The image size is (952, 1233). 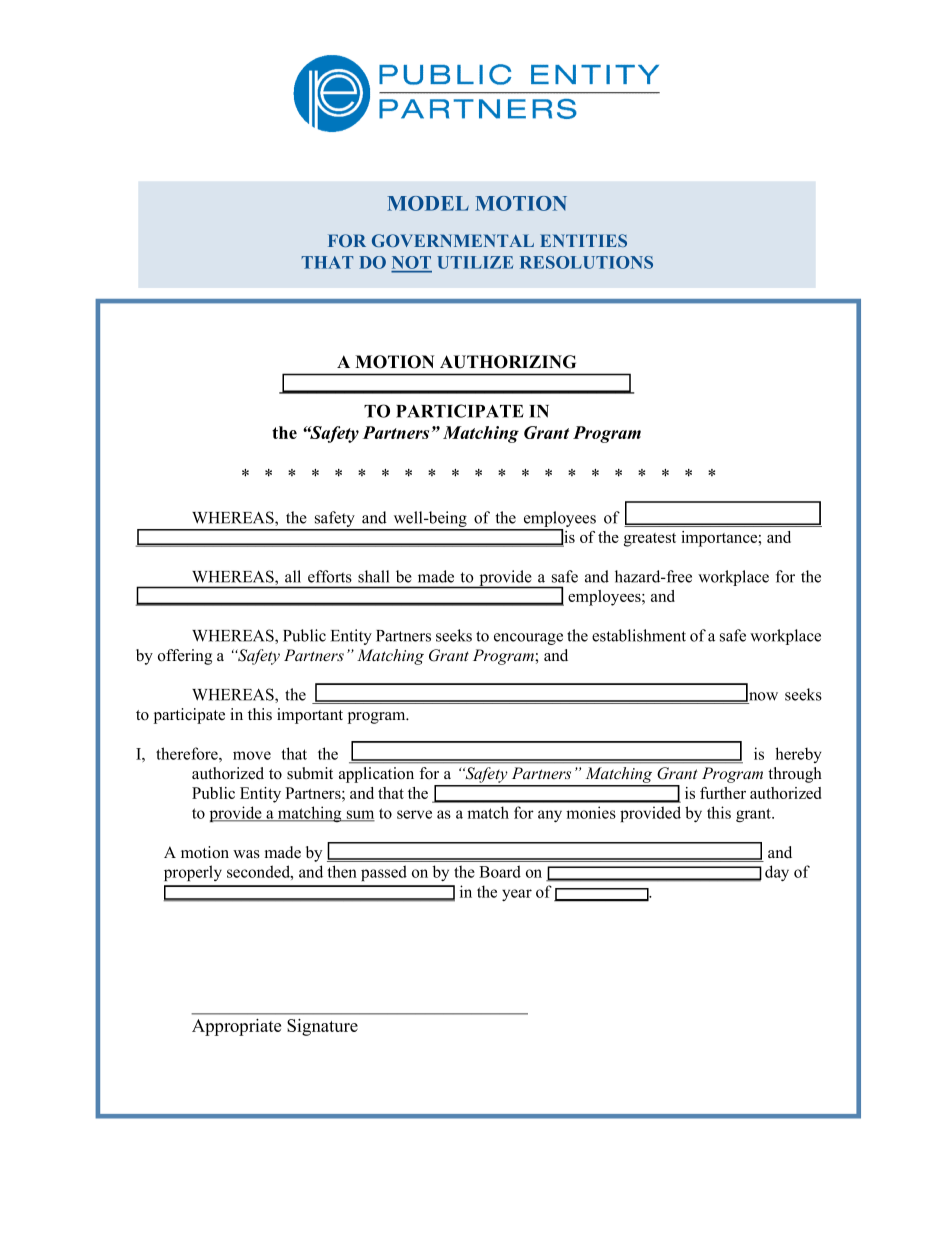 I want to click on year, so click(x=517, y=895).
